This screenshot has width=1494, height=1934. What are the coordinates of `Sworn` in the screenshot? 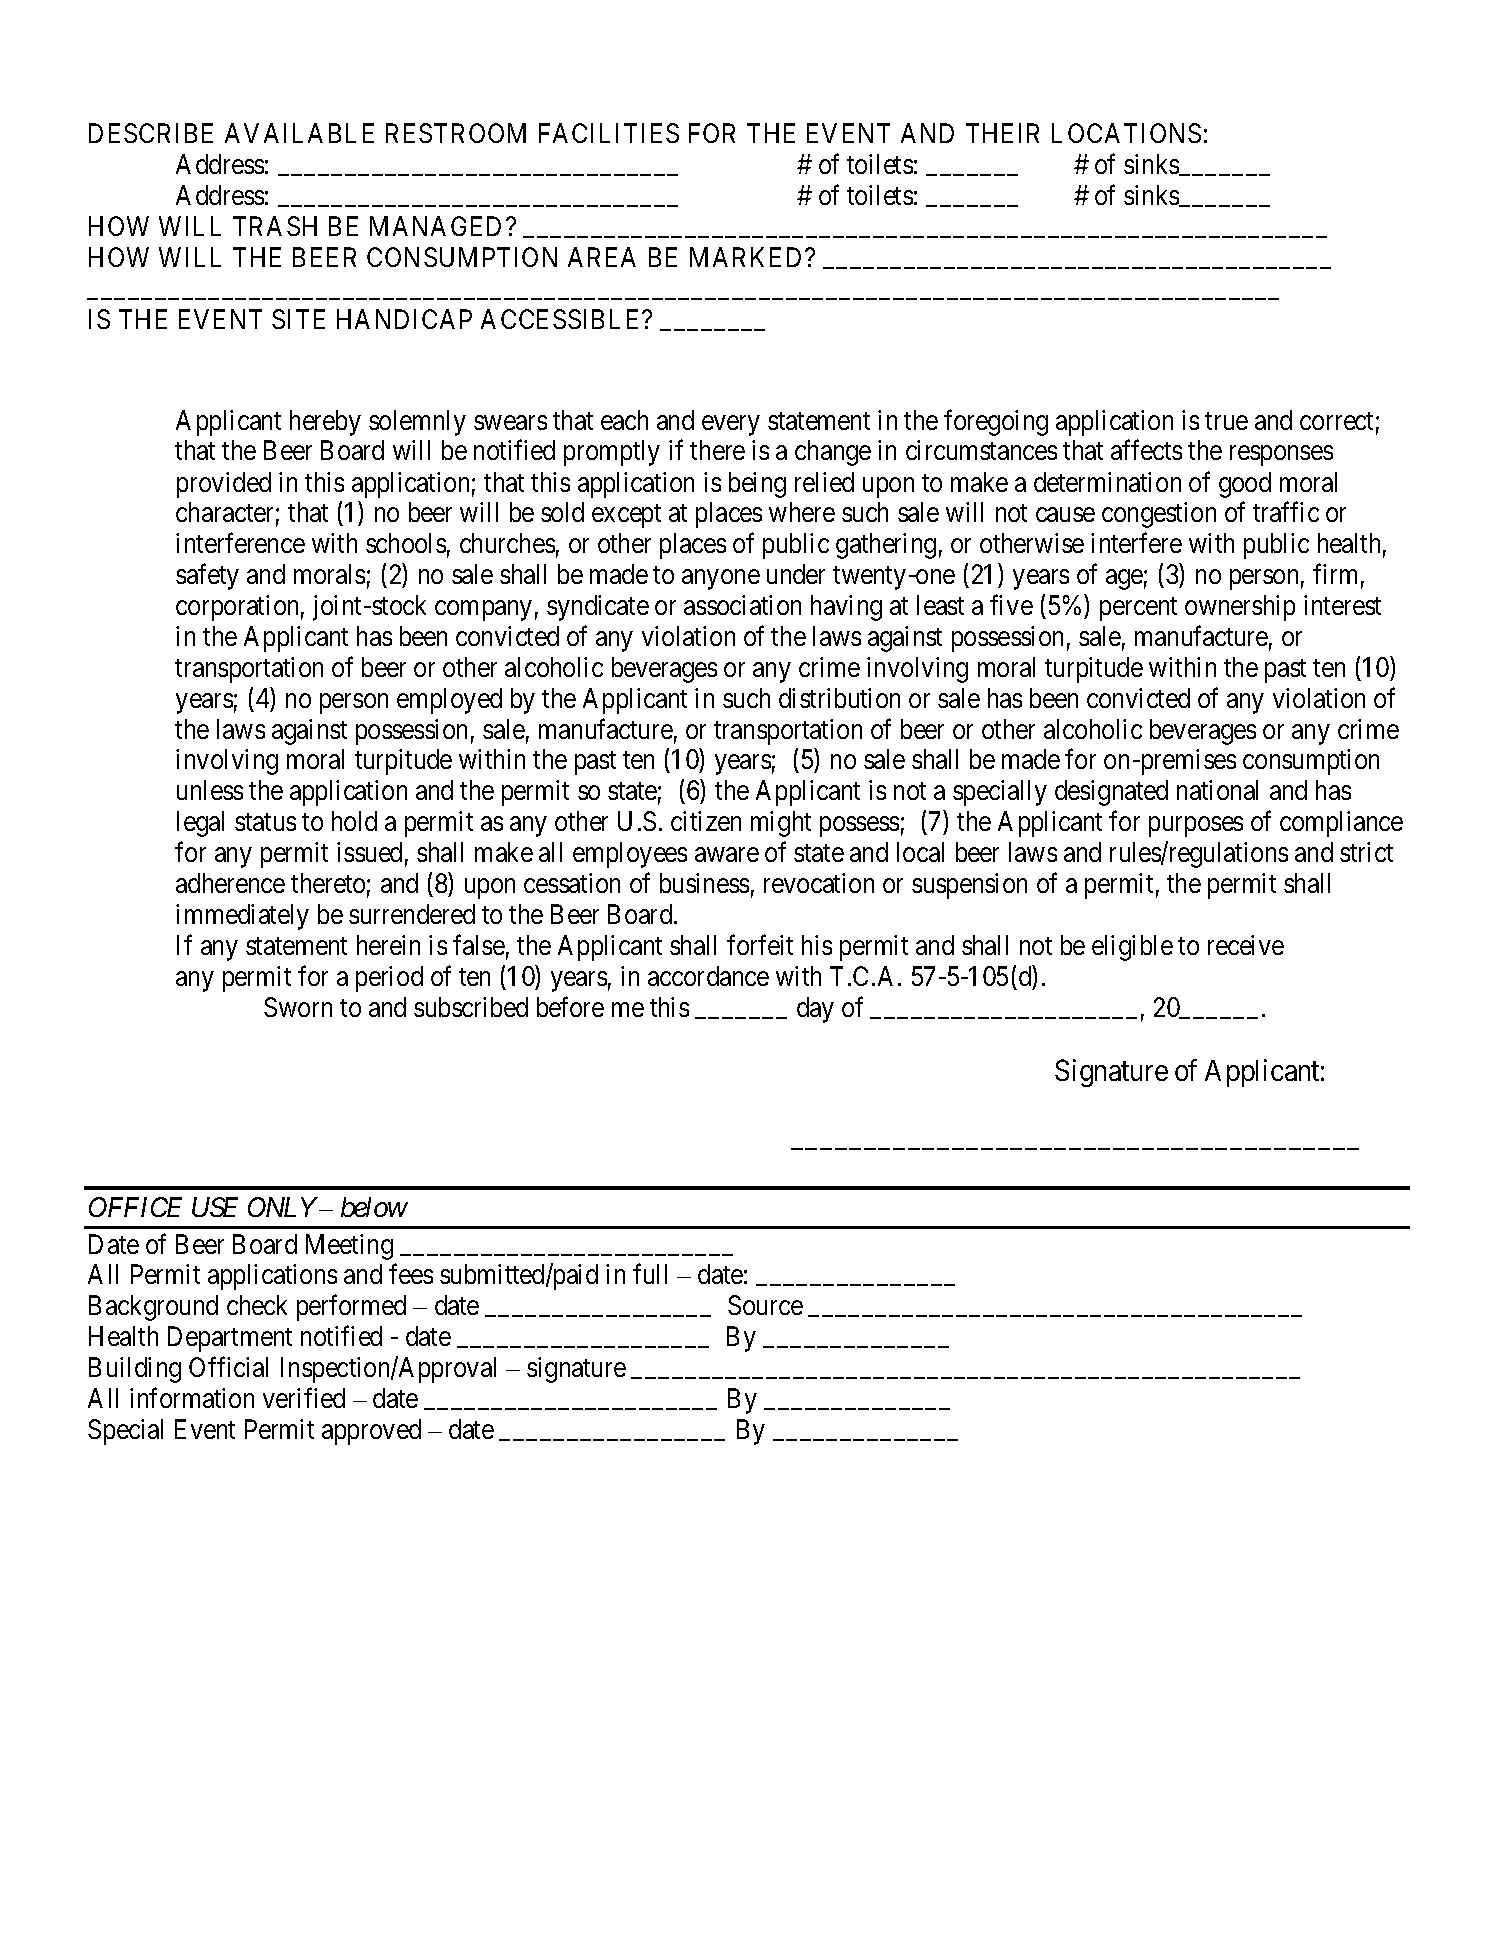 It's located at (298, 1007).
